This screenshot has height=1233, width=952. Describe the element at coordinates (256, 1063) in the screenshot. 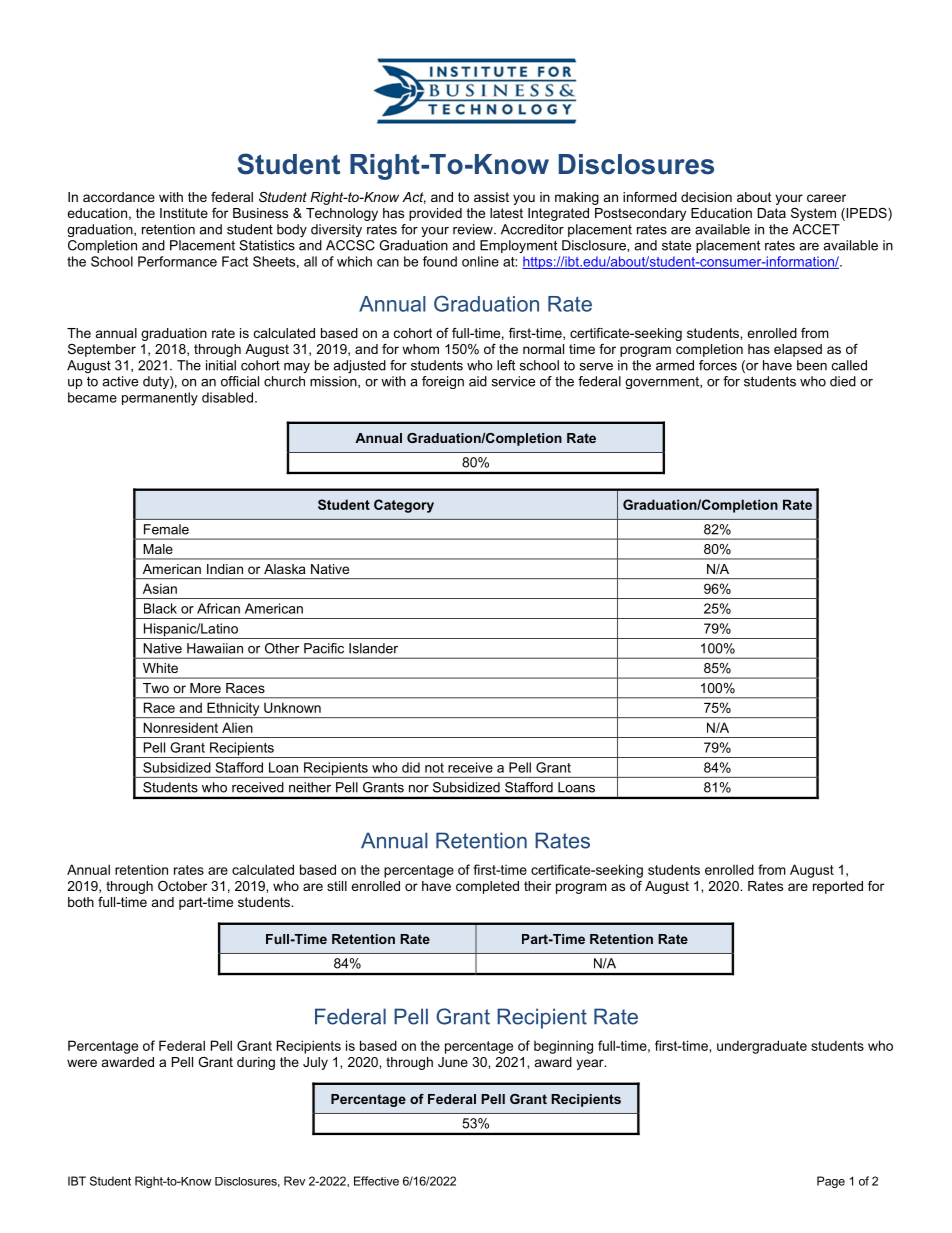

I see `during` at that location.
